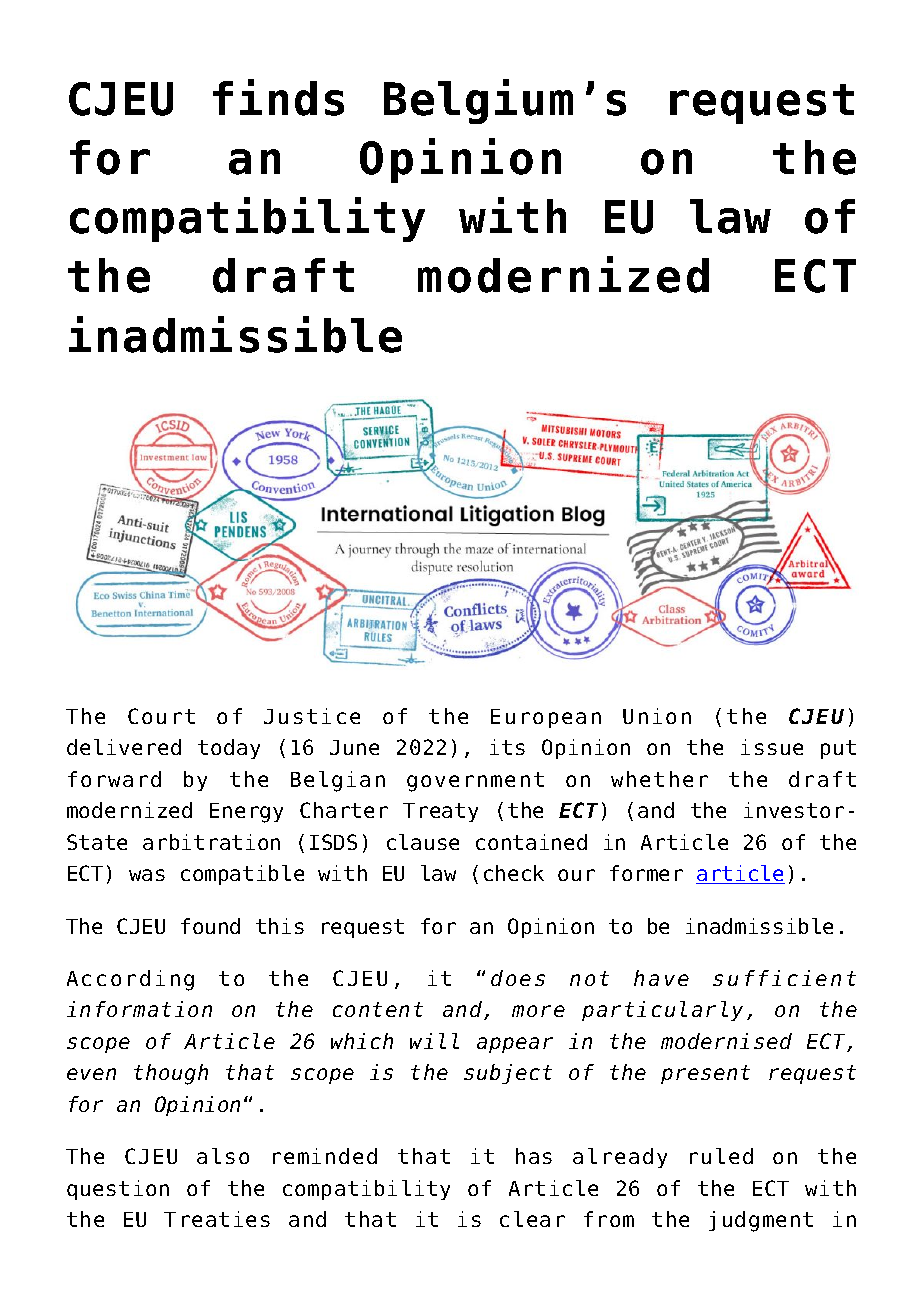 The image size is (924, 1308). I want to click on issue, so click(772, 747).
